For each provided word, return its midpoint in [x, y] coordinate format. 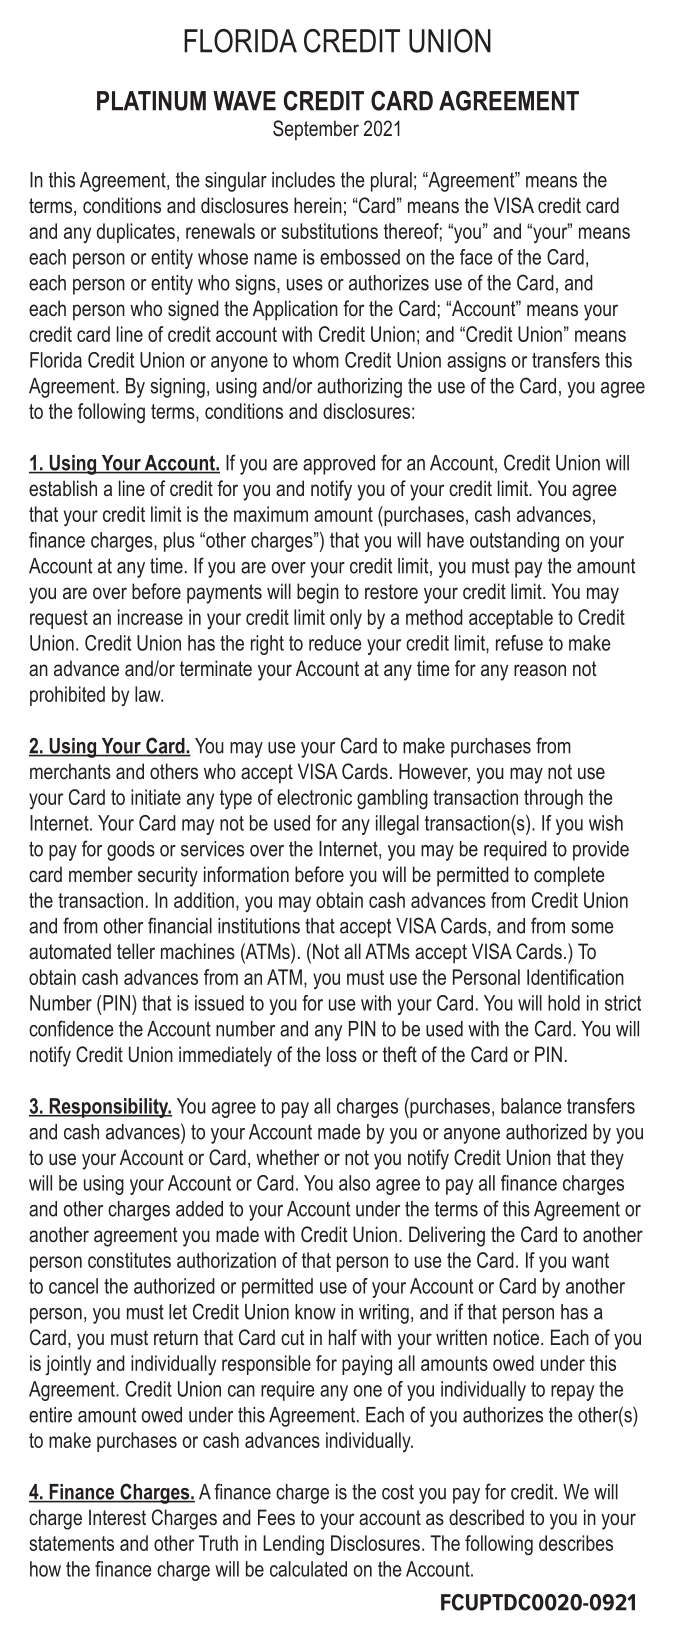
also [354, 1183]
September [316, 130]
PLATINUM [151, 101]
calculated [308, 1569]
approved [339, 465]
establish [63, 488]
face [476, 257]
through [553, 799]
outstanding [514, 542]
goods [131, 851]
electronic [314, 797]
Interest [117, 1517]
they [607, 1159]
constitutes [129, 1260]
